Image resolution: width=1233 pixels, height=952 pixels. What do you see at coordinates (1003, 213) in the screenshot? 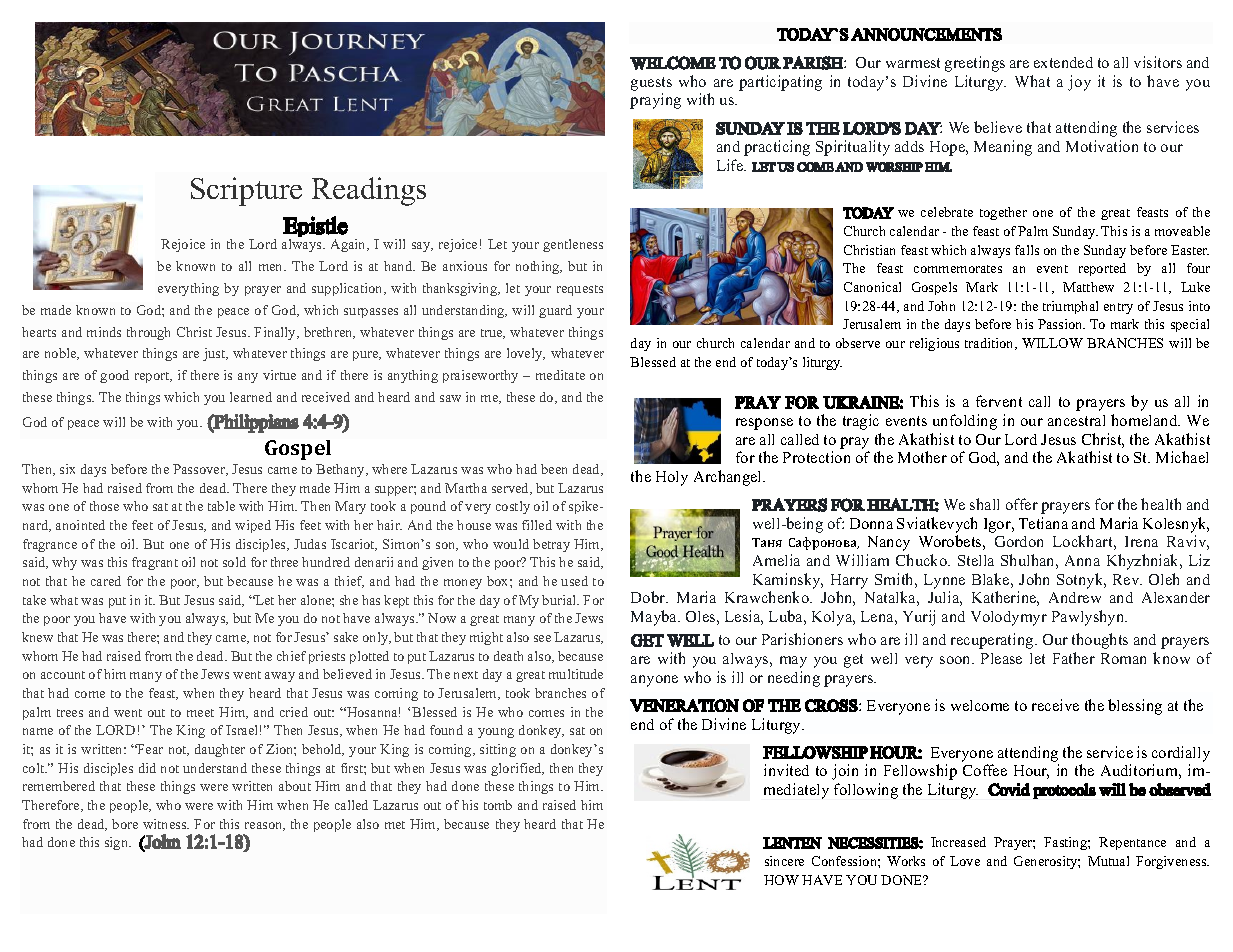
I see `together` at bounding box center [1003, 213].
